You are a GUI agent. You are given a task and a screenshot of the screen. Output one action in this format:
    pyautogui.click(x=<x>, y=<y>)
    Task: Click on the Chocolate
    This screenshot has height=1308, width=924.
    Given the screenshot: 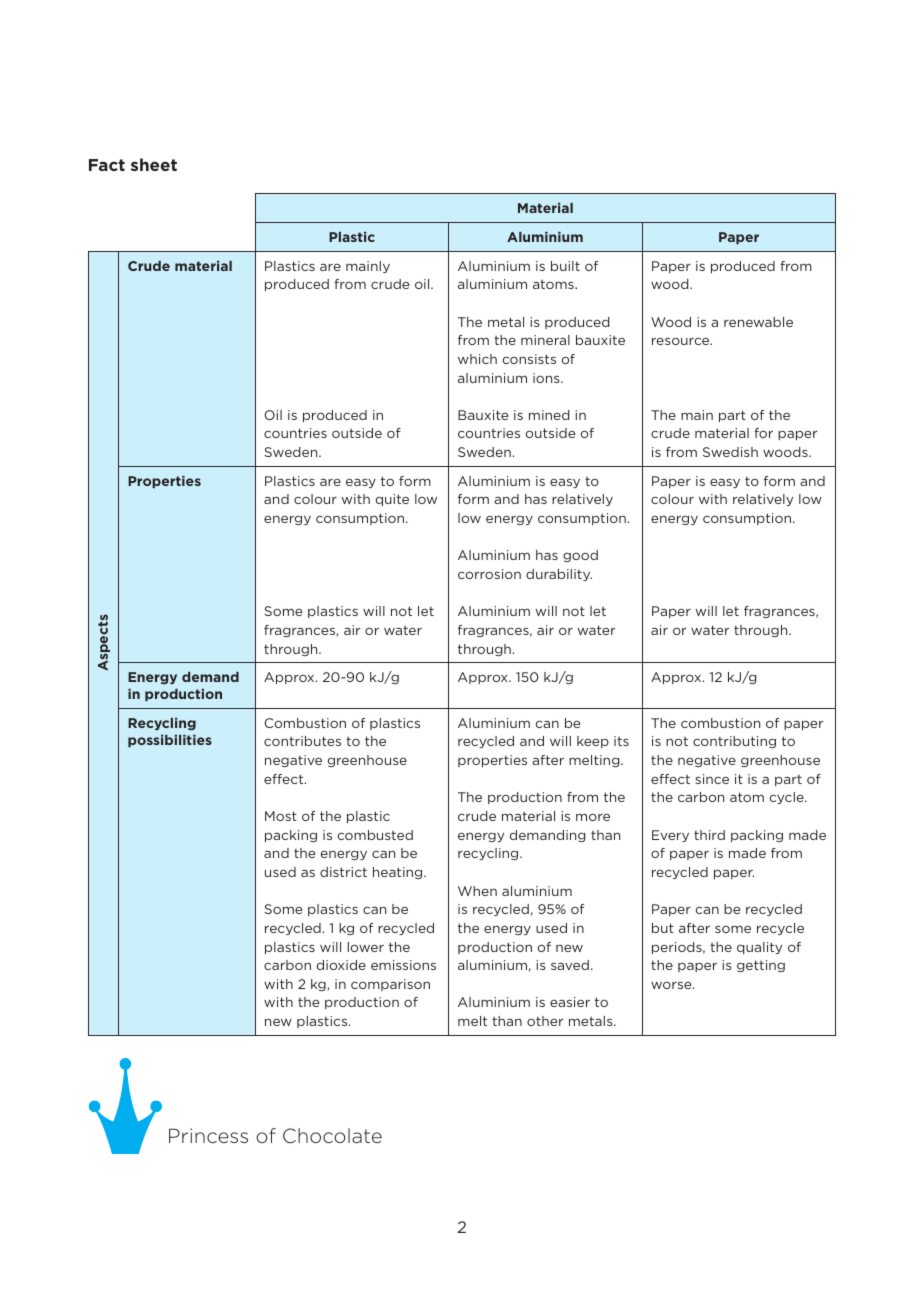 What is the action you would take?
    pyautogui.click(x=332, y=1135)
